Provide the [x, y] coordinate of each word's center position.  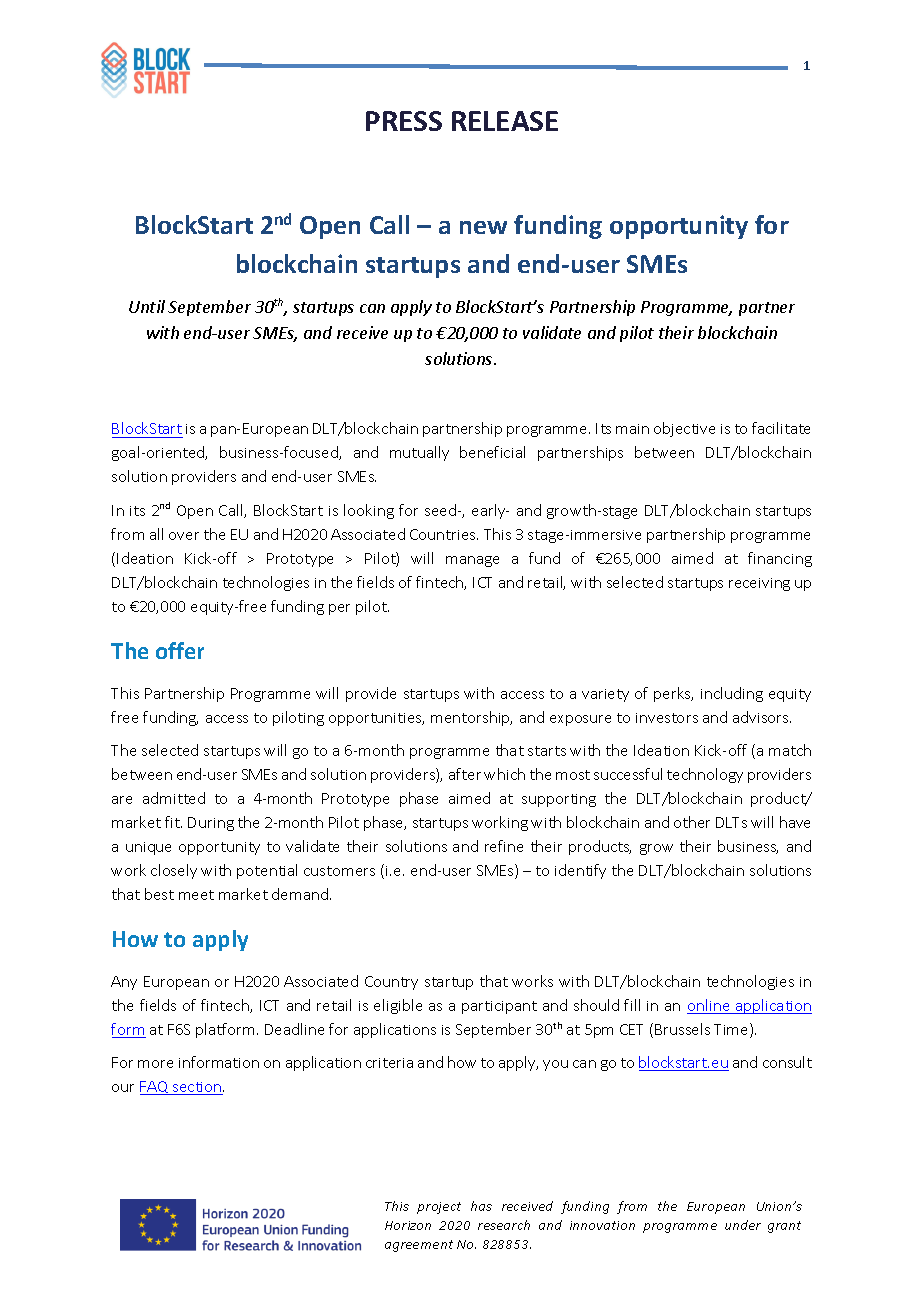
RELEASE [505, 121]
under [743, 1225]
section [197, 1088]
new [483, 227]
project [439, 1208]
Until [147, 306]
